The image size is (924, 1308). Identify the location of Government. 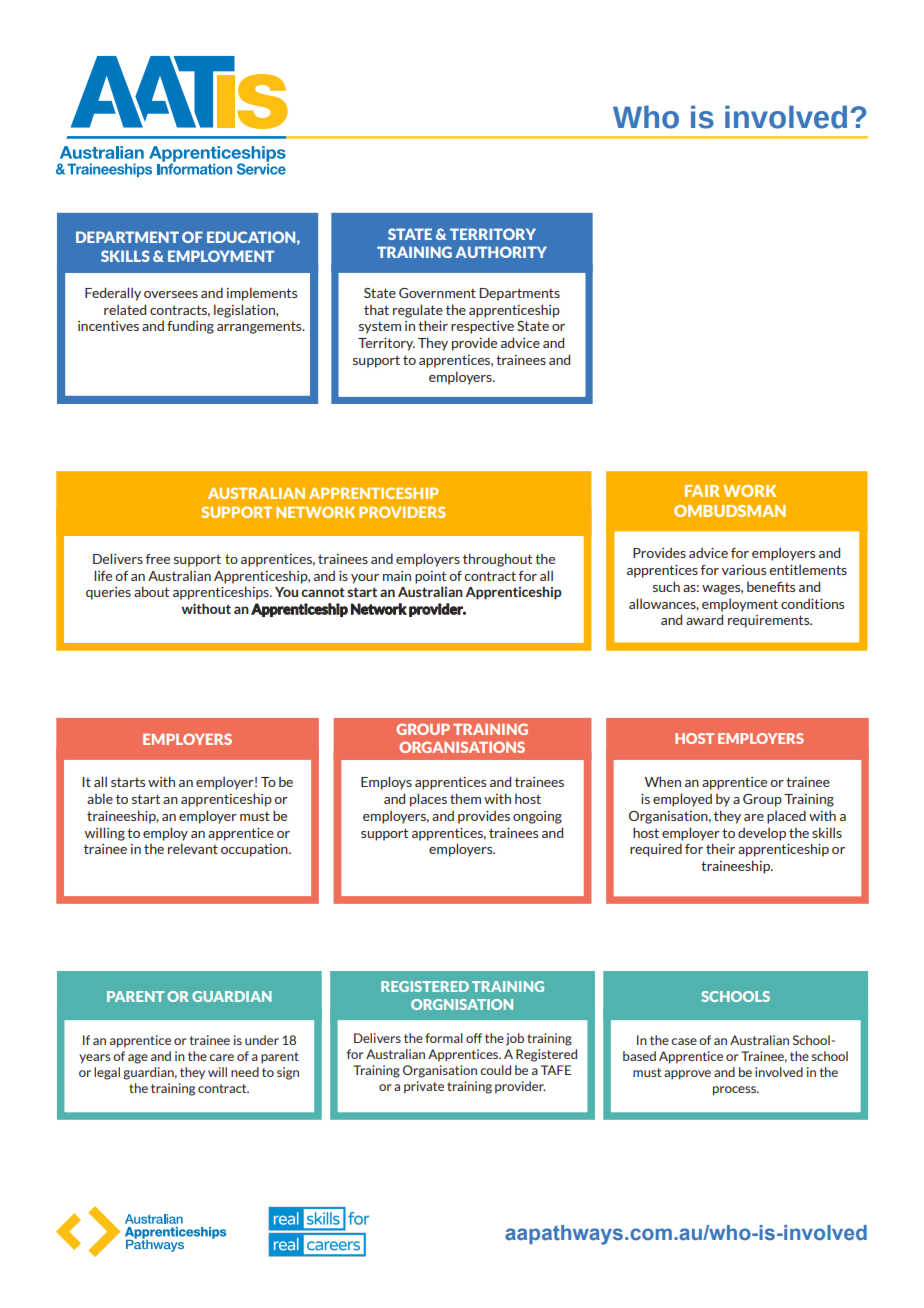
(437, 293).
